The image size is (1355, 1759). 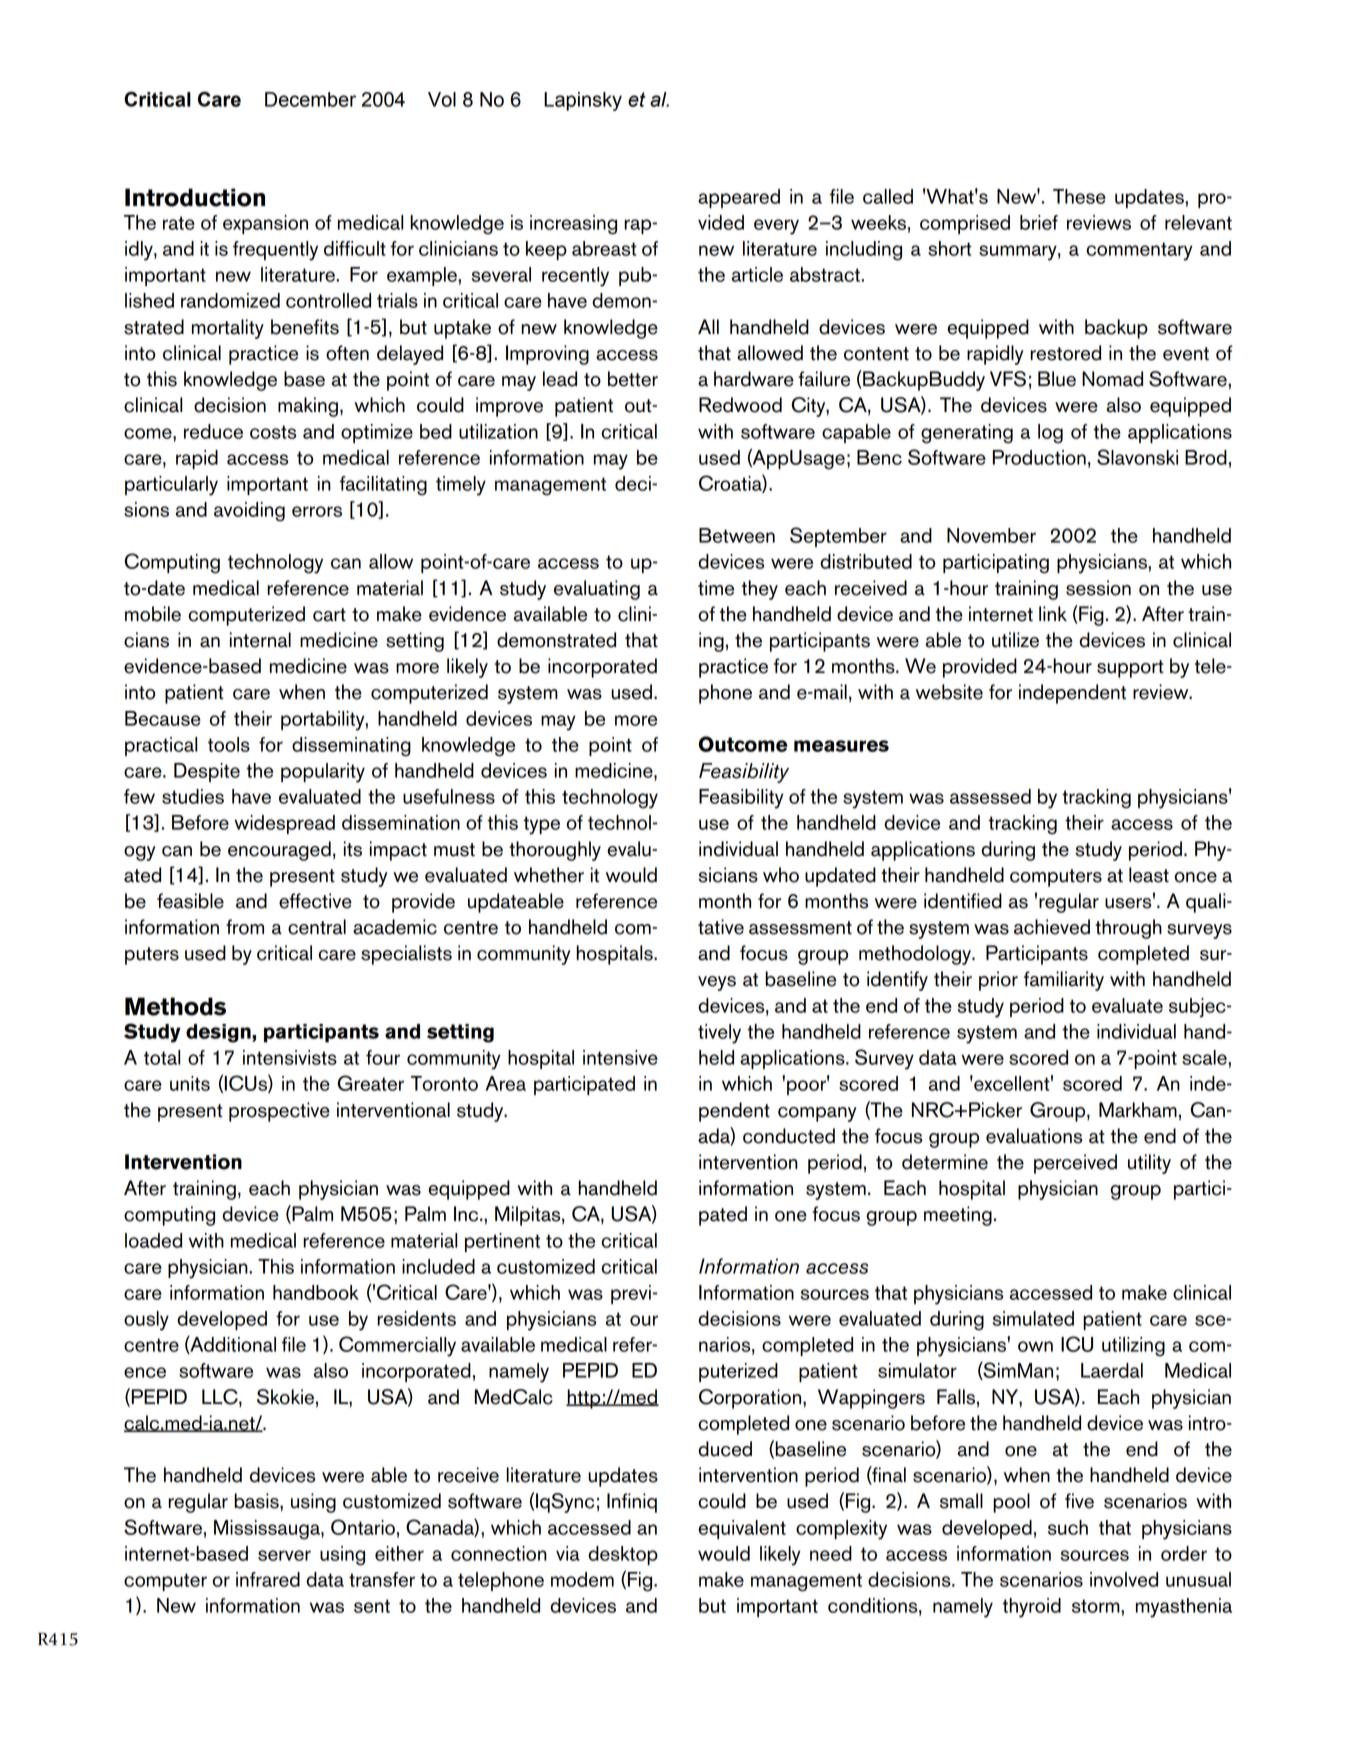 What do you see at coordinates (1068, 1527) in the screenshot?
I see `such` at bounding box center [1068, 1527].
